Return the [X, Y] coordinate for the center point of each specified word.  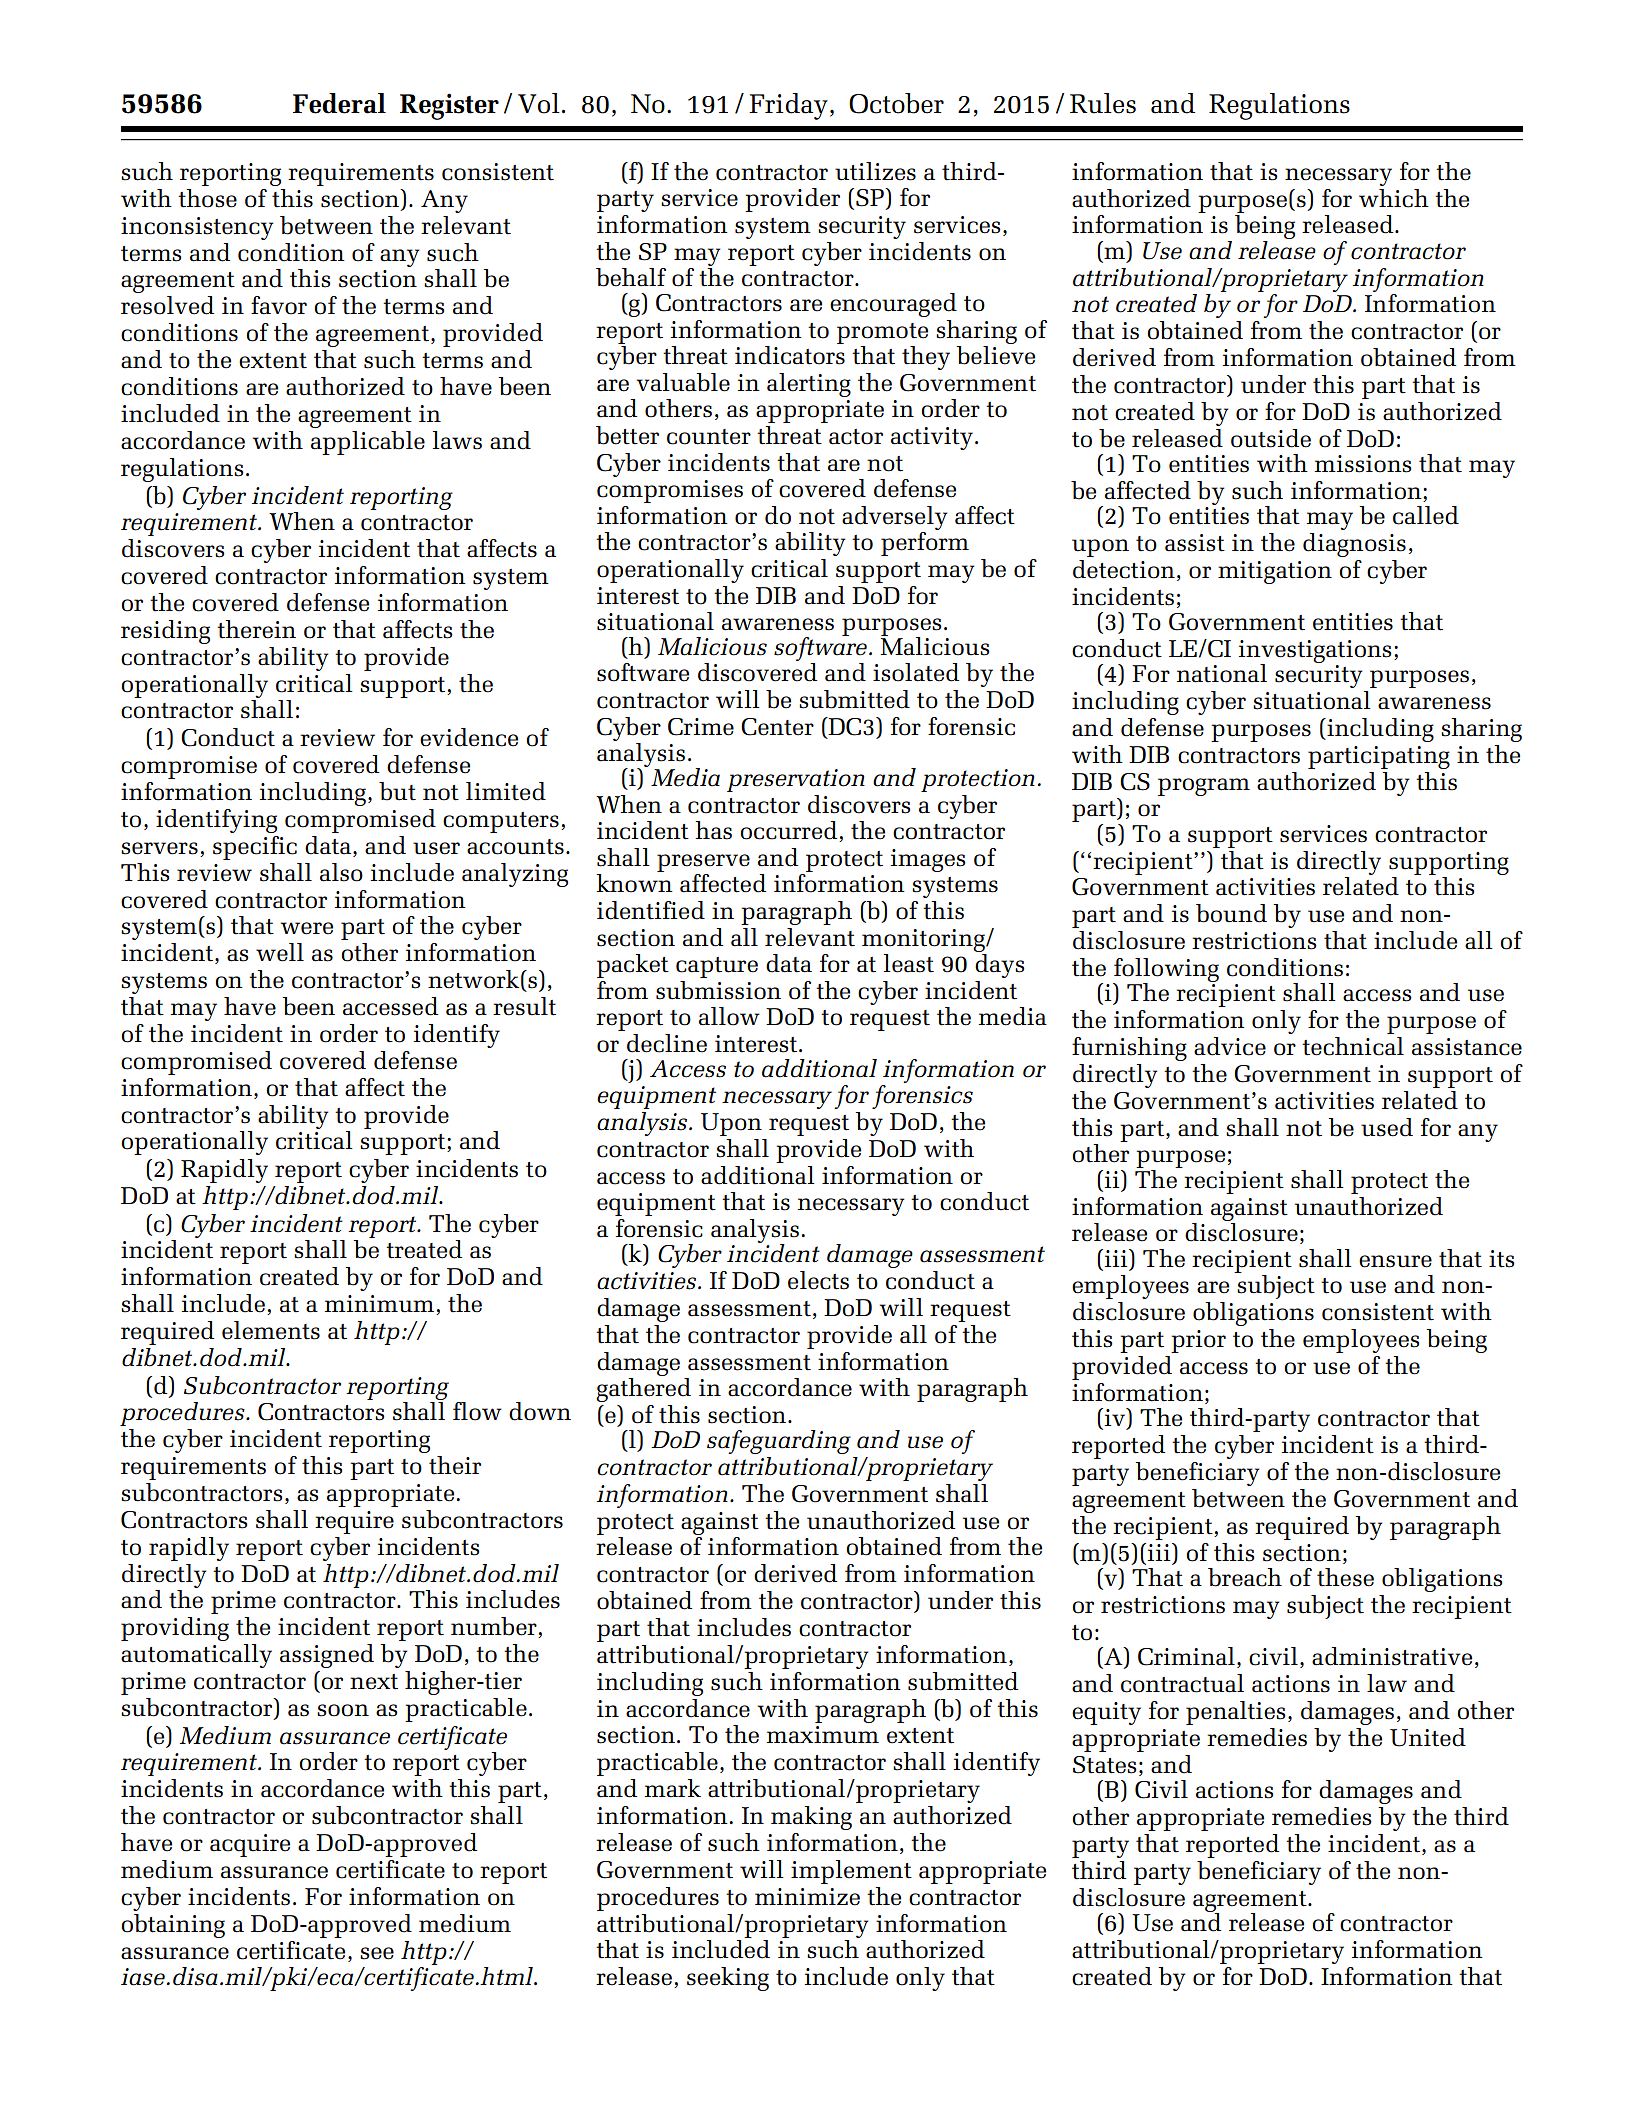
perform [925, 544]
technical [1353, 1046]
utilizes [875, 171]
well [280, 952]
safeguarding [779, 1442]
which [1394, 198]
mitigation [1275, 572]
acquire [250, 1845]
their [455, 1465]
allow [729, 1016]
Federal [339, 103]
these [1345, 1577]
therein [256, 629]
